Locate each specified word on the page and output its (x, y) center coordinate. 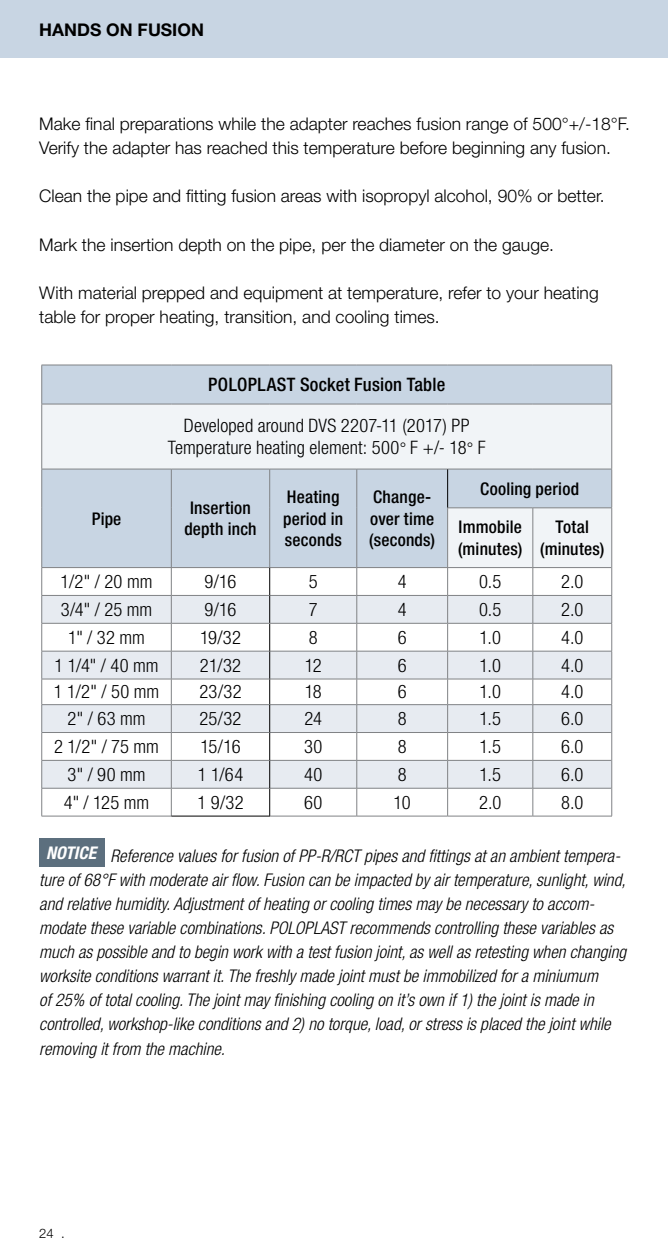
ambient (535, 855)
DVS (322, 425)
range (487, 127)
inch (242, 529)
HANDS (70, 30)
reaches (382, 124)
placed (501, 1025)
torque (349, 1025)
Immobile (490, 527)
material (107, 293)
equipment (283, 294)
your (522, 296)
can (320, 881)
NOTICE (72, 852)
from (127, 1048)
